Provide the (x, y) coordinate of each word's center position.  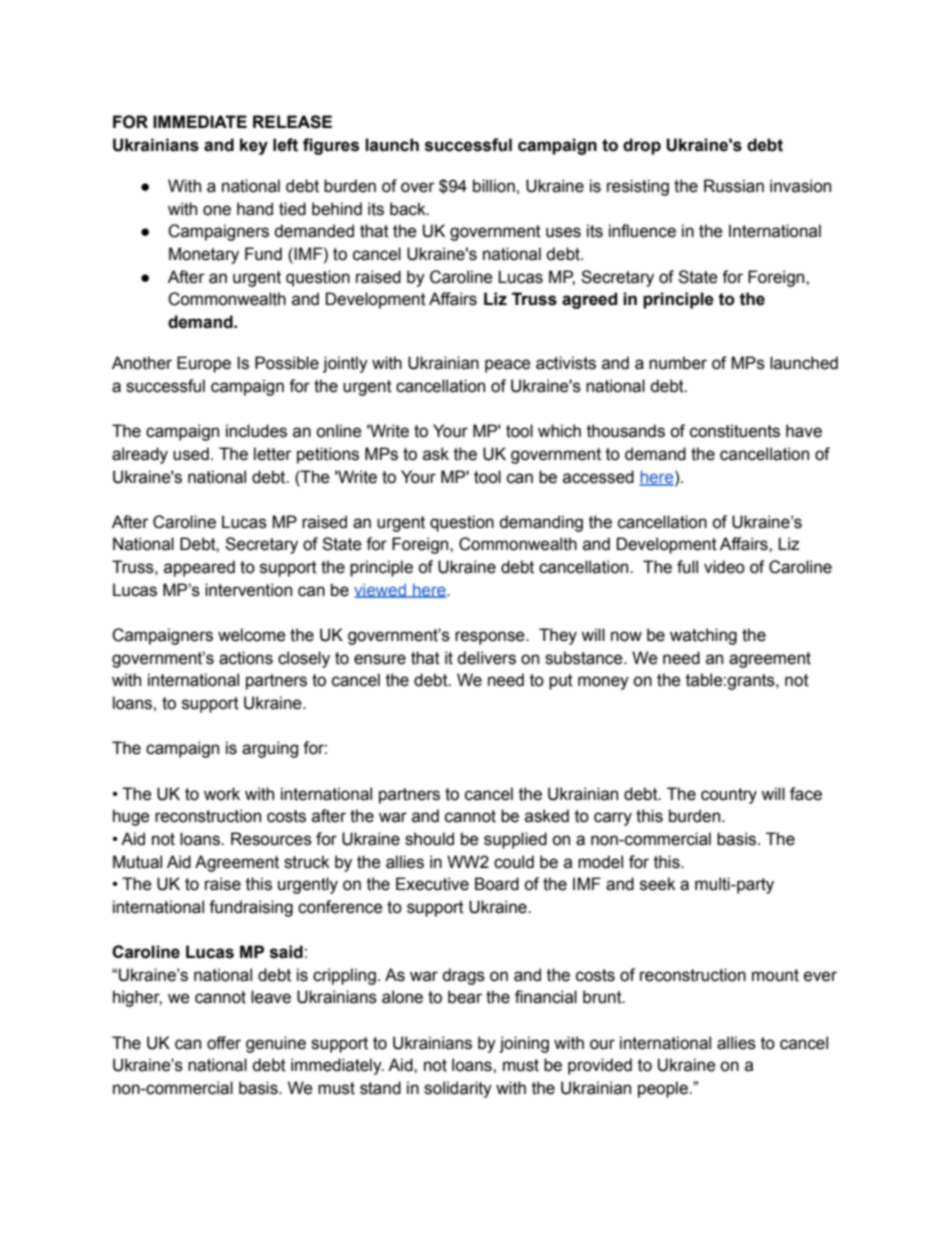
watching (703, 636)
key (254, 146)
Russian (734, 186)
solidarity (458, 1089)
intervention (248, 590)
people (664, 1089)
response (491, 638)
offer (224, 1043)
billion (494, 186)
